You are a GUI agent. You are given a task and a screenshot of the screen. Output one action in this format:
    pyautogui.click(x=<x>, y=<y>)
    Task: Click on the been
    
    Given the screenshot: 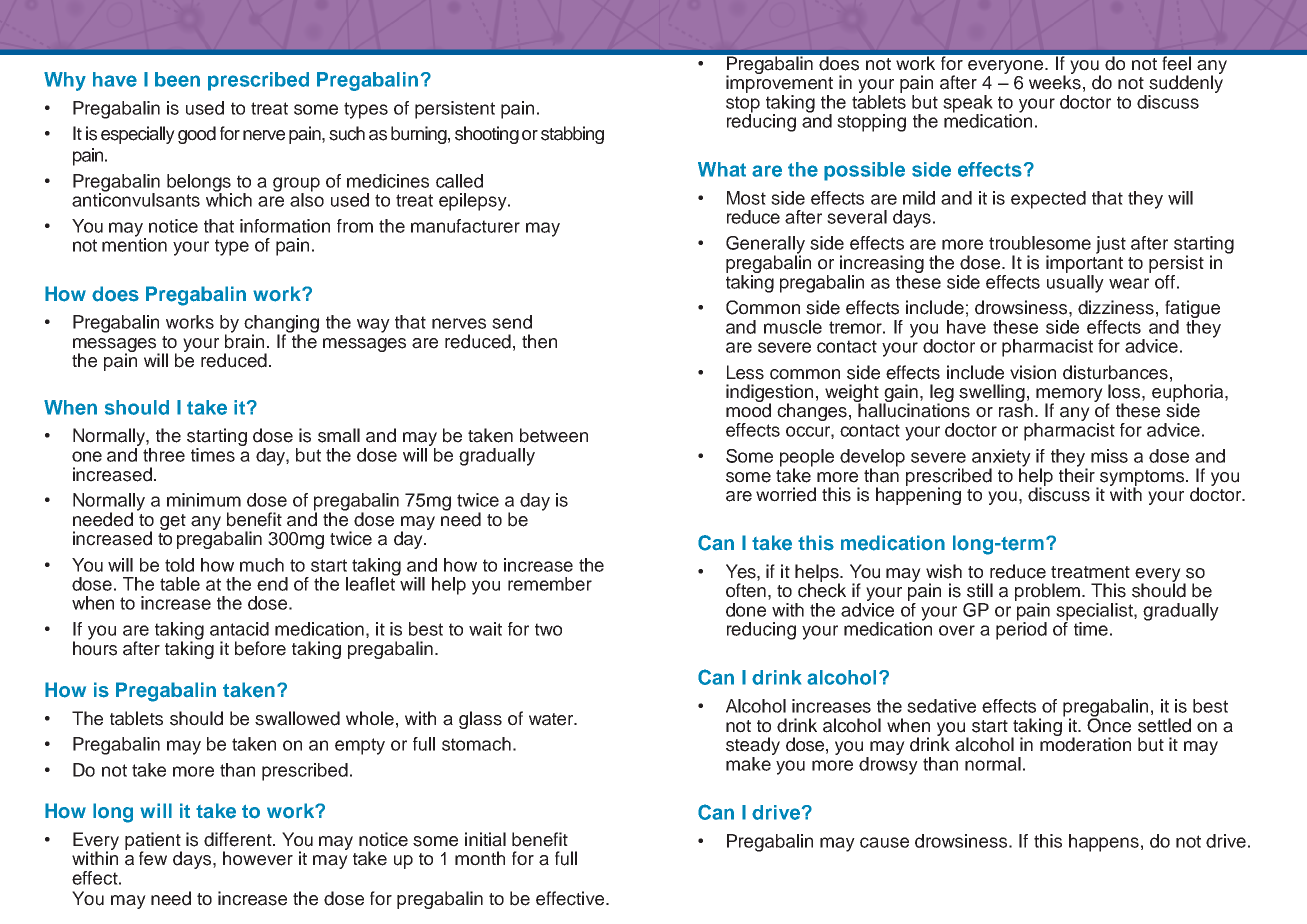 What is the action you would take?
    pyautogui.click(x=177, y=79)
